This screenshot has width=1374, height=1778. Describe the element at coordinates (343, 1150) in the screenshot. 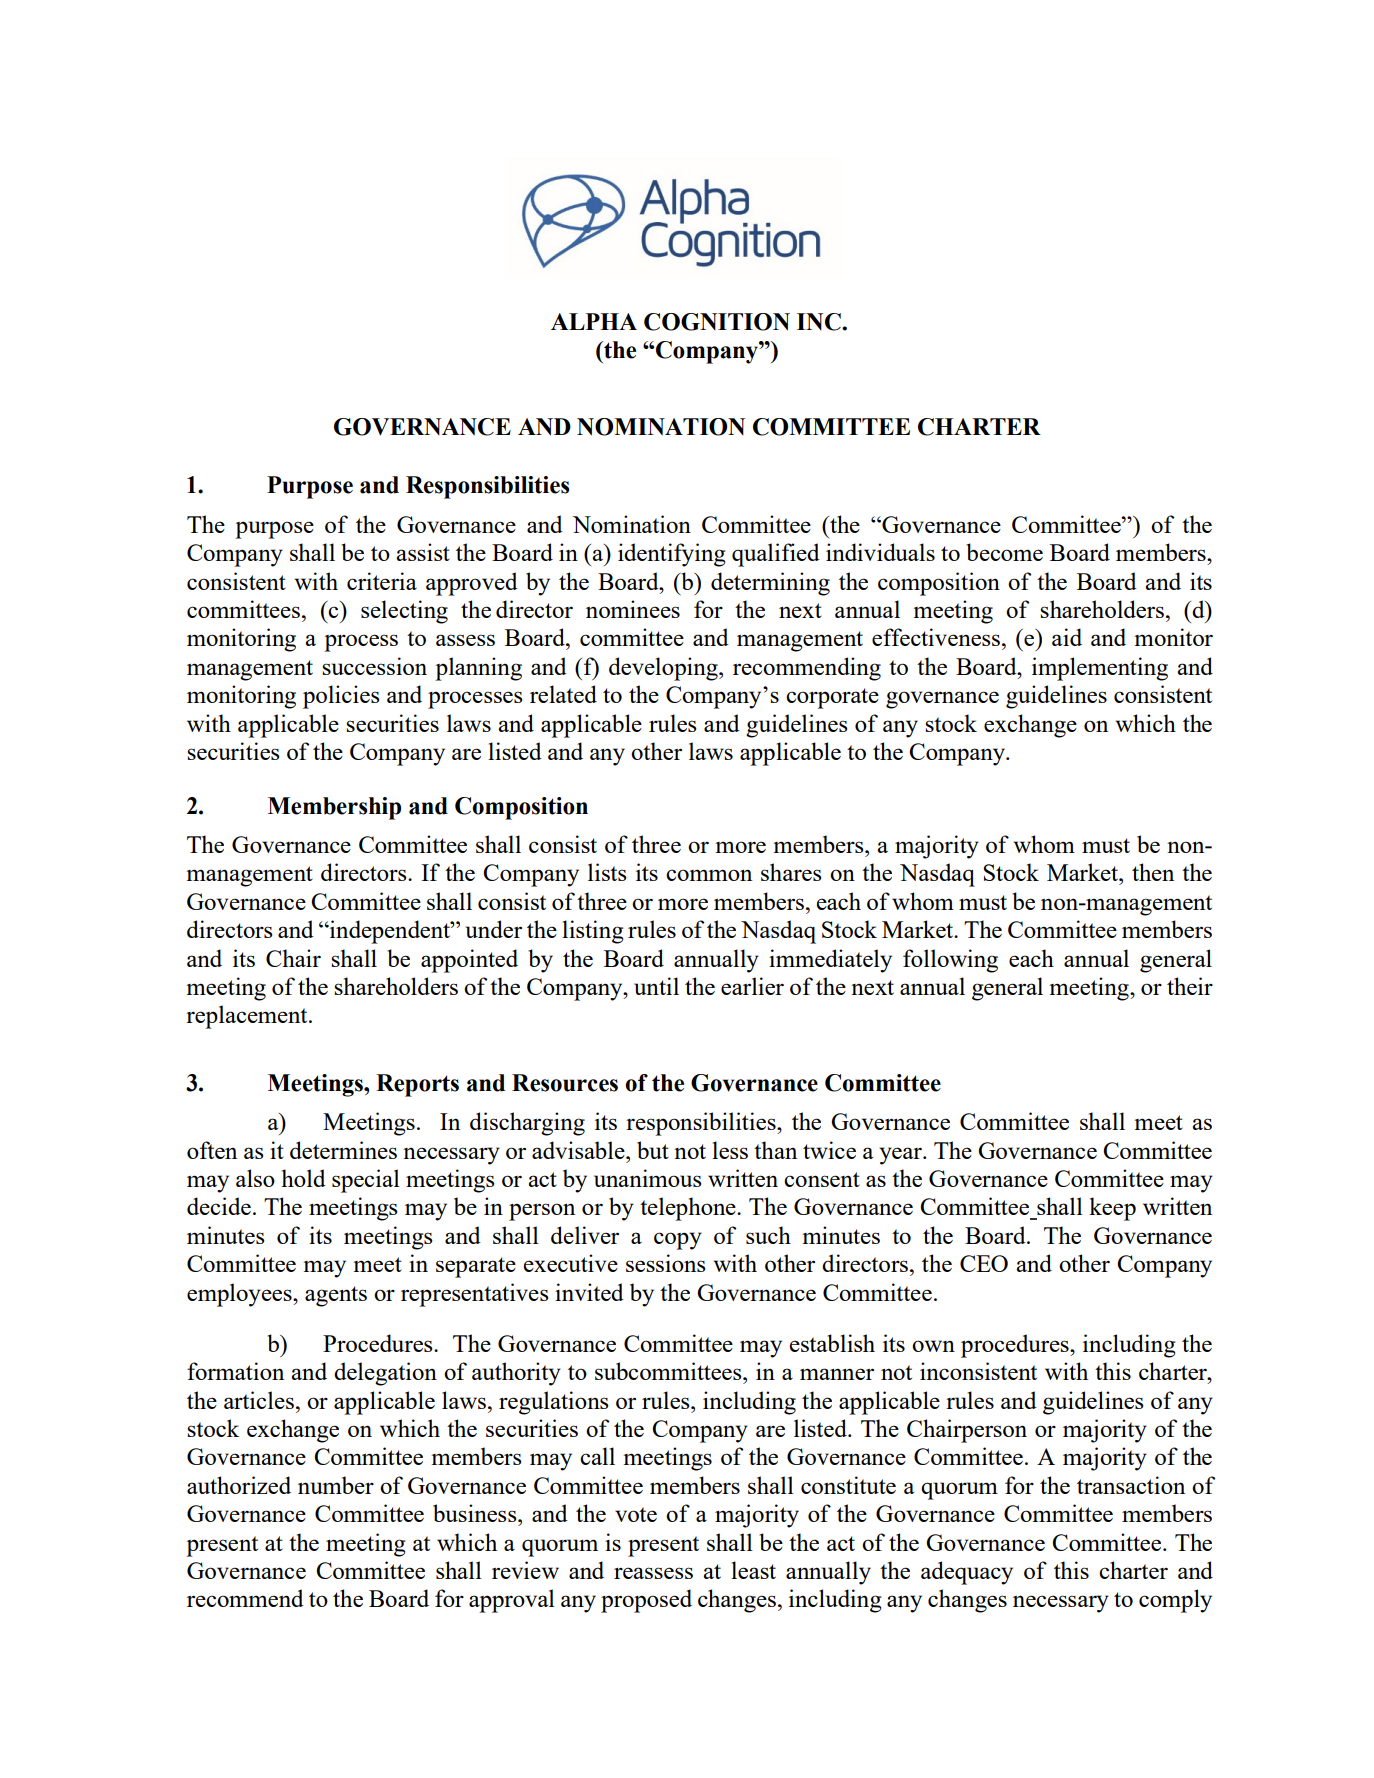

I see `determines` at that location.
